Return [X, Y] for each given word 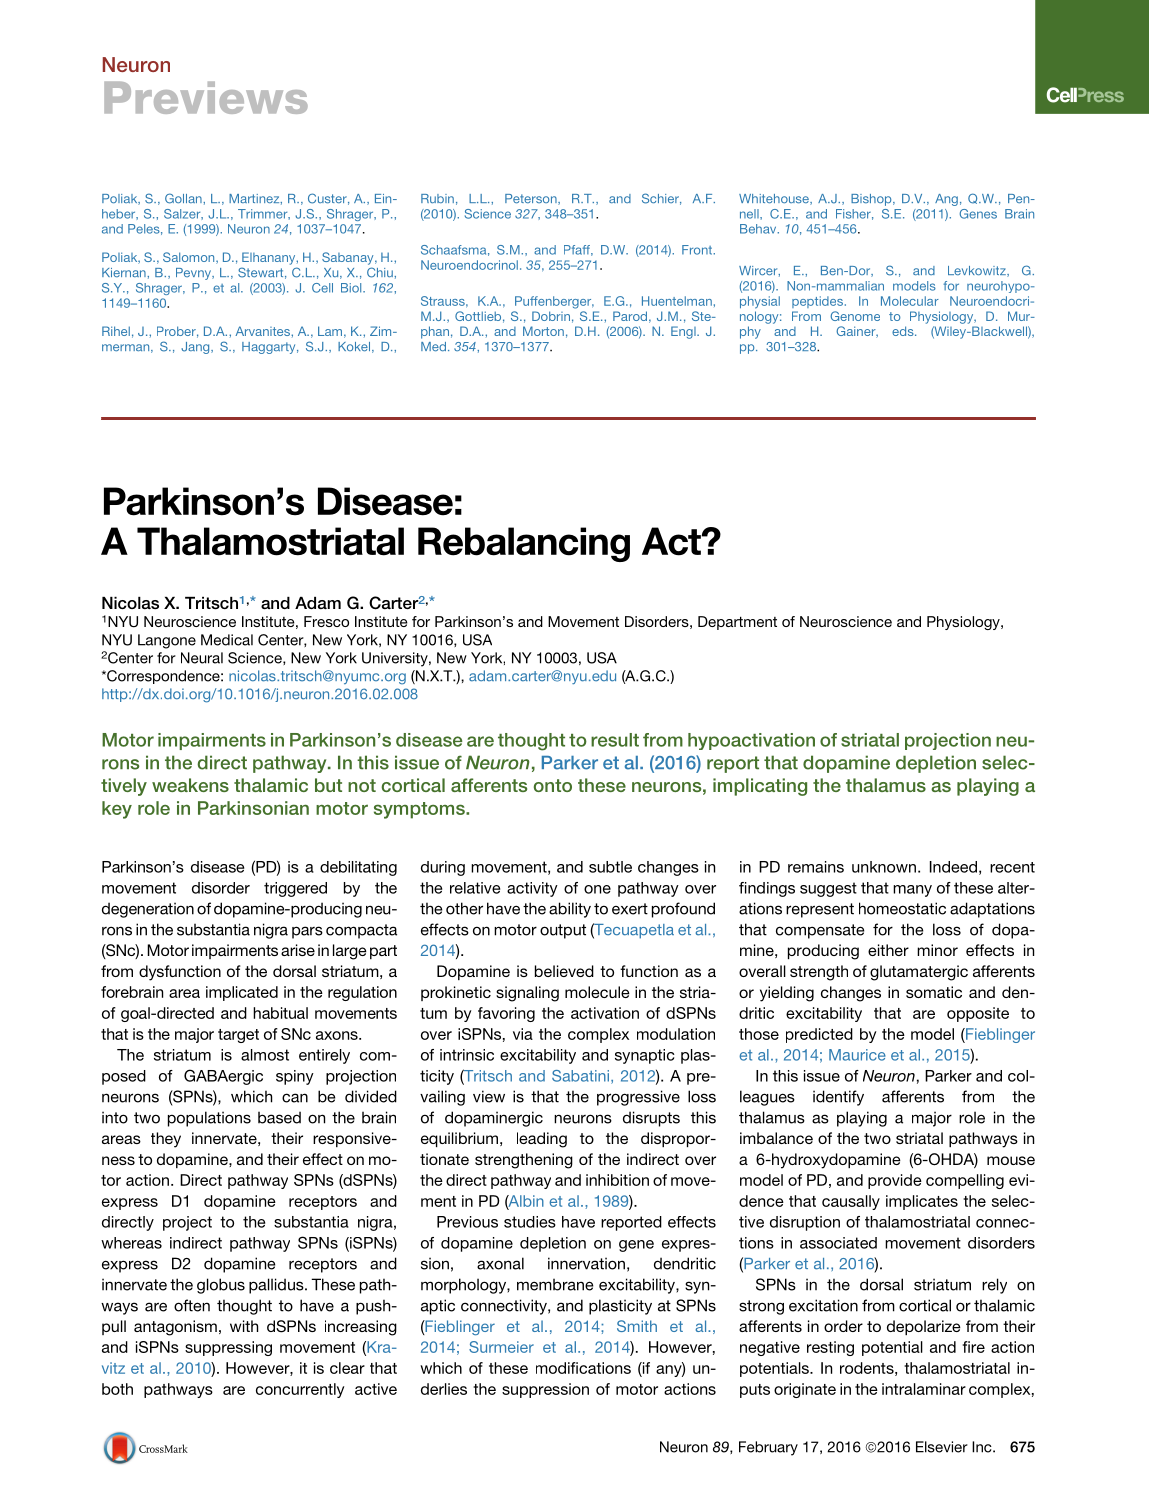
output [563, 931]
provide [895, 1181]
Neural [202, 658]
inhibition [617, 1180]
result [615, 740]
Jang [196, 348]
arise [298, 950]
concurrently [300, 1390]
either [888, 950]
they [166, 1140]
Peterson [532, 199]
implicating [760, 787]
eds [904, 331]
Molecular [910, 301]
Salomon [190, 258]
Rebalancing [524, 544]
